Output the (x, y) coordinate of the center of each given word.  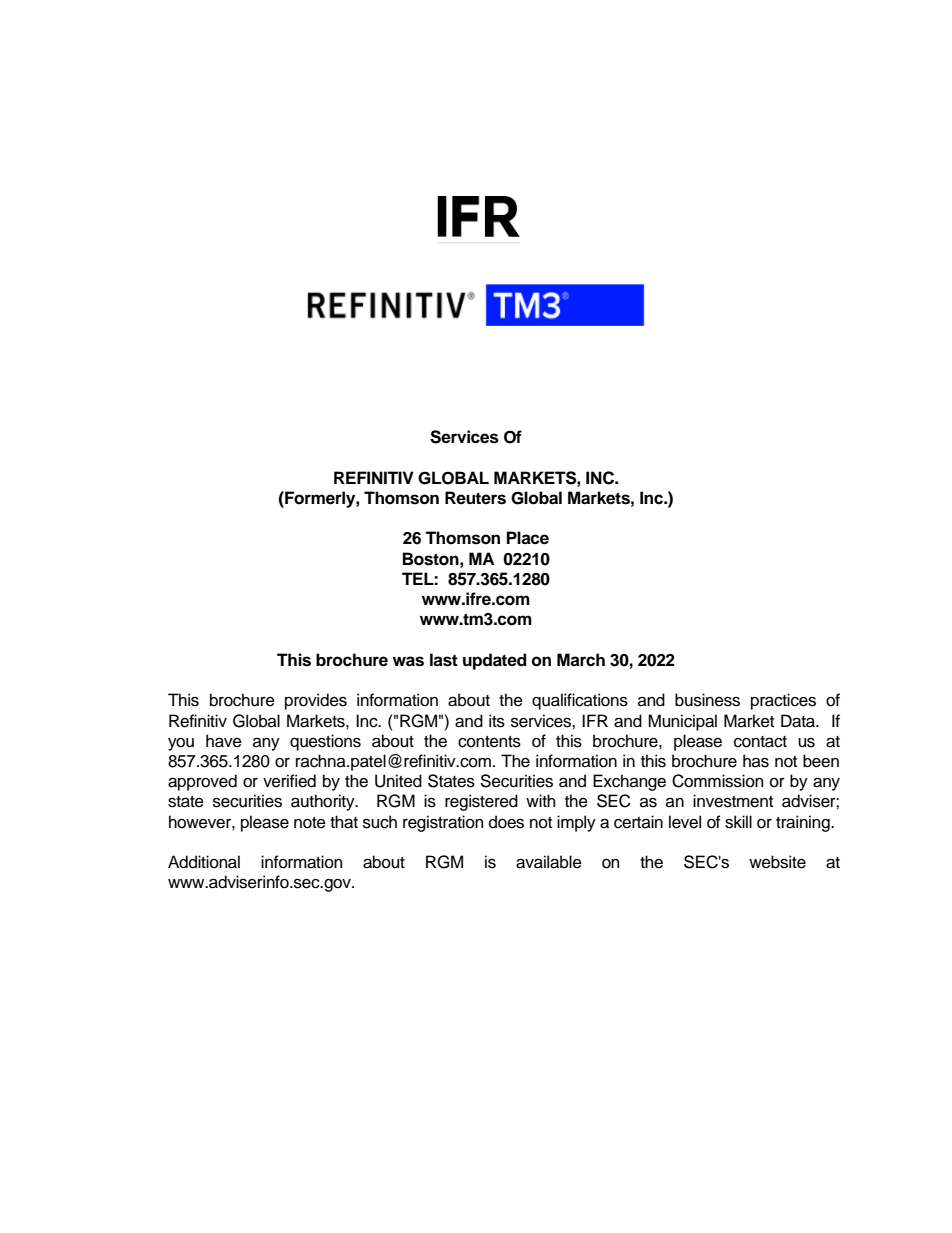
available (549, 862)
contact (760, 742)
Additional (204, 862)
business (707, 700)
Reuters (475, 498)
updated (495, 661)
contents (489, 742)
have (224, 741)
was (408, 661)
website (777, 862)
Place (528, 538)
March (581, 660)
